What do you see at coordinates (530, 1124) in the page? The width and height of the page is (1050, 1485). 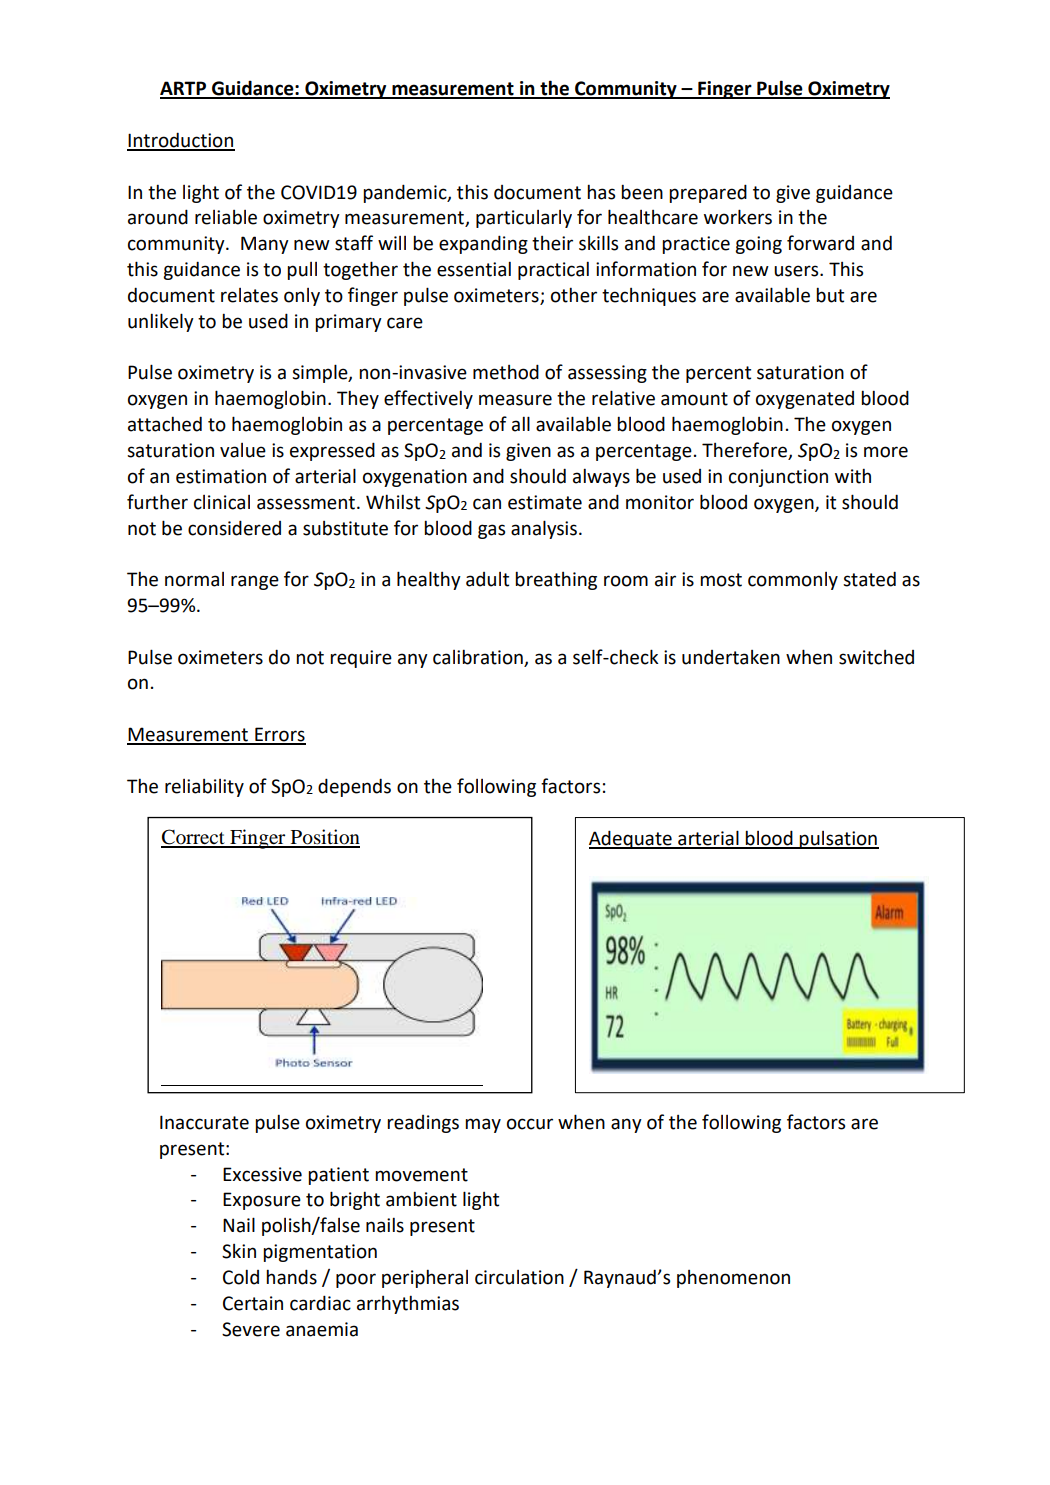 I see `occur` at bounding box center [530, 1124].
